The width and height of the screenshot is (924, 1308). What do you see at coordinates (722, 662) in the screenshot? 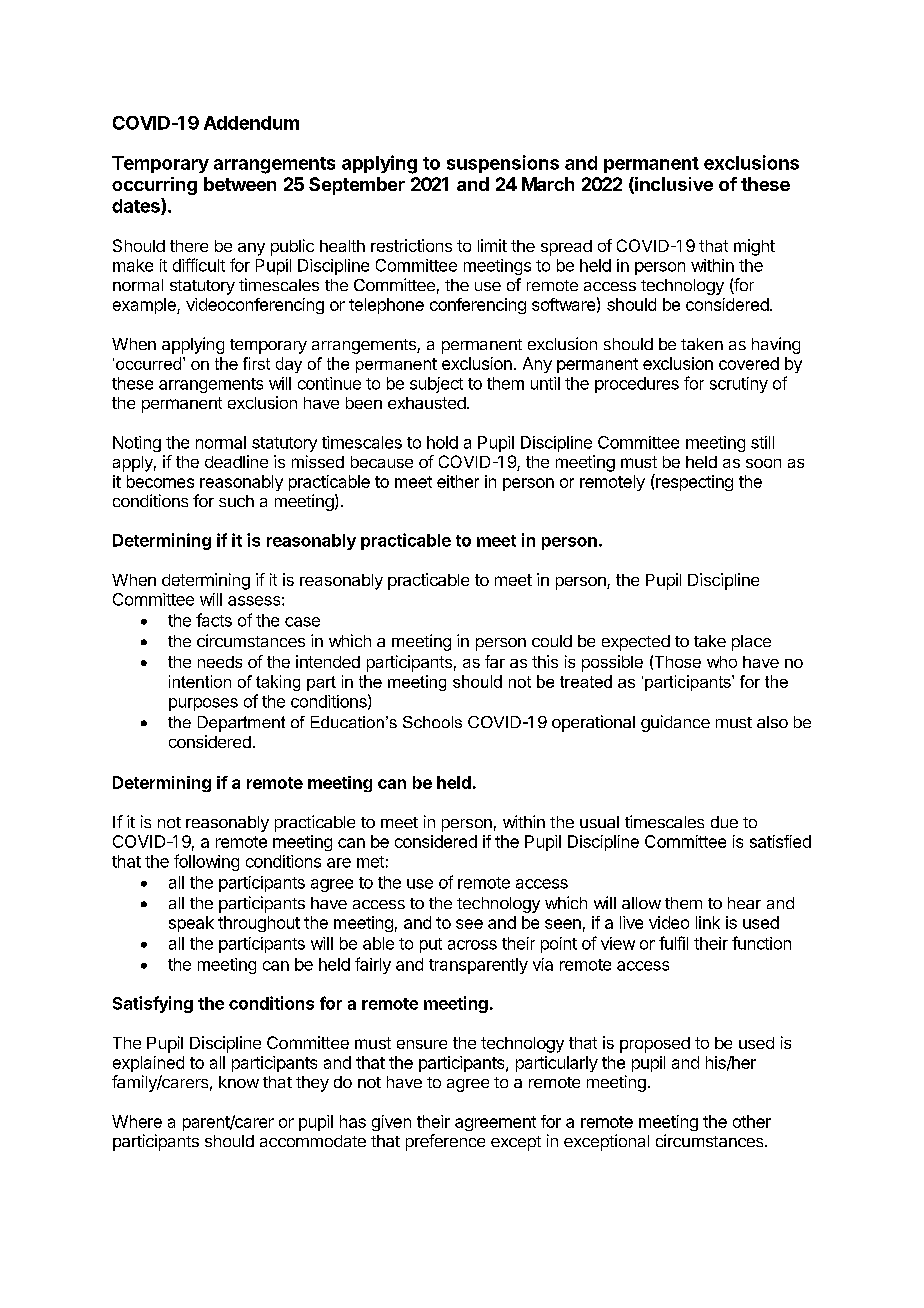
I see `who` at bounding box center [722, 662].
